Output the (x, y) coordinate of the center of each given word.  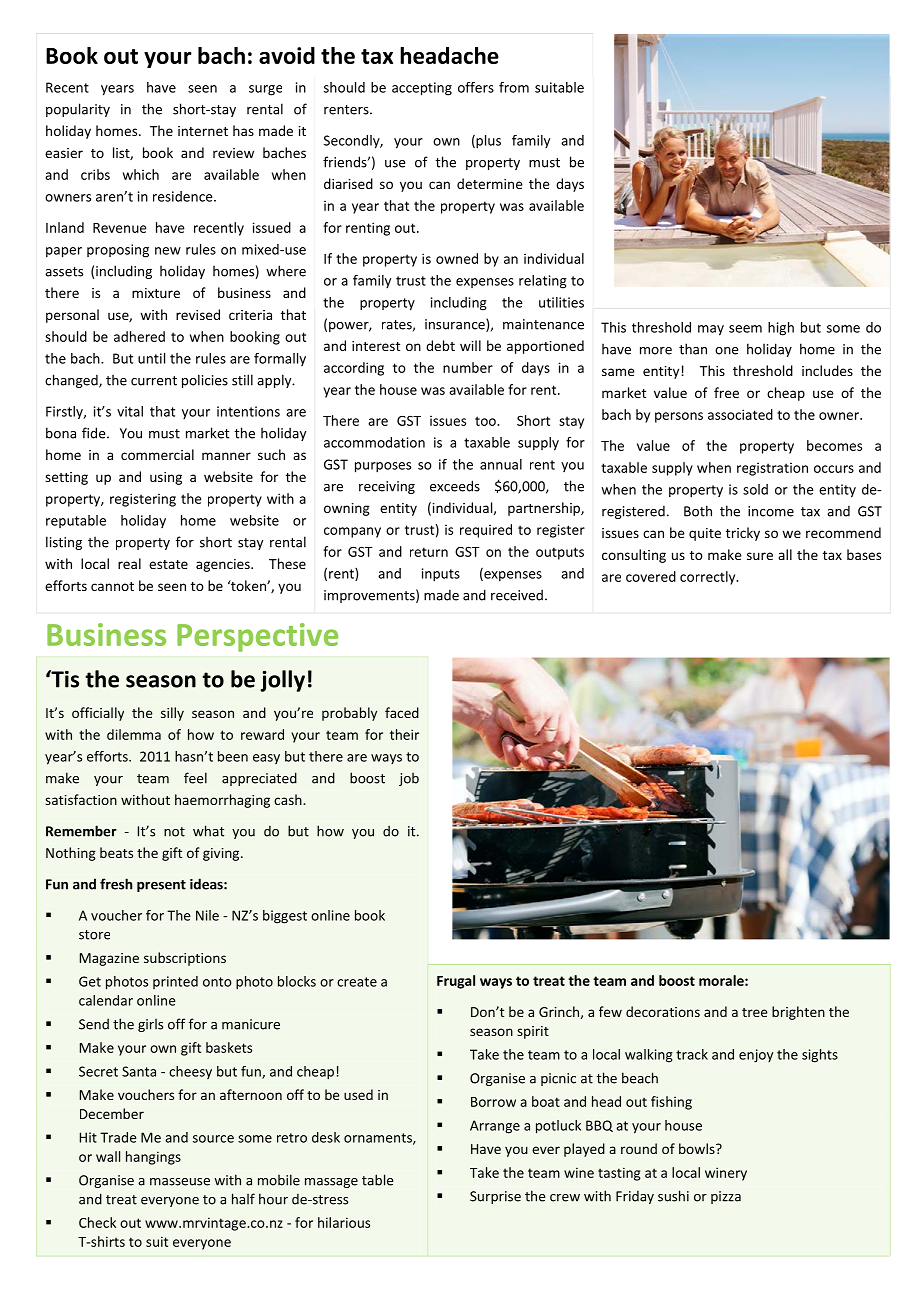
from (514, 87)
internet (203, 131)
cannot (112, 586)
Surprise (495, 1197)
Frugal (456, 982)
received (517, 595)
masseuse (180, 1182)
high (781, 329)
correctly (709, 578)
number (468, 367)
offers (476, 87)
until (151, 358)
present (161, 886)
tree (754, 1012)
